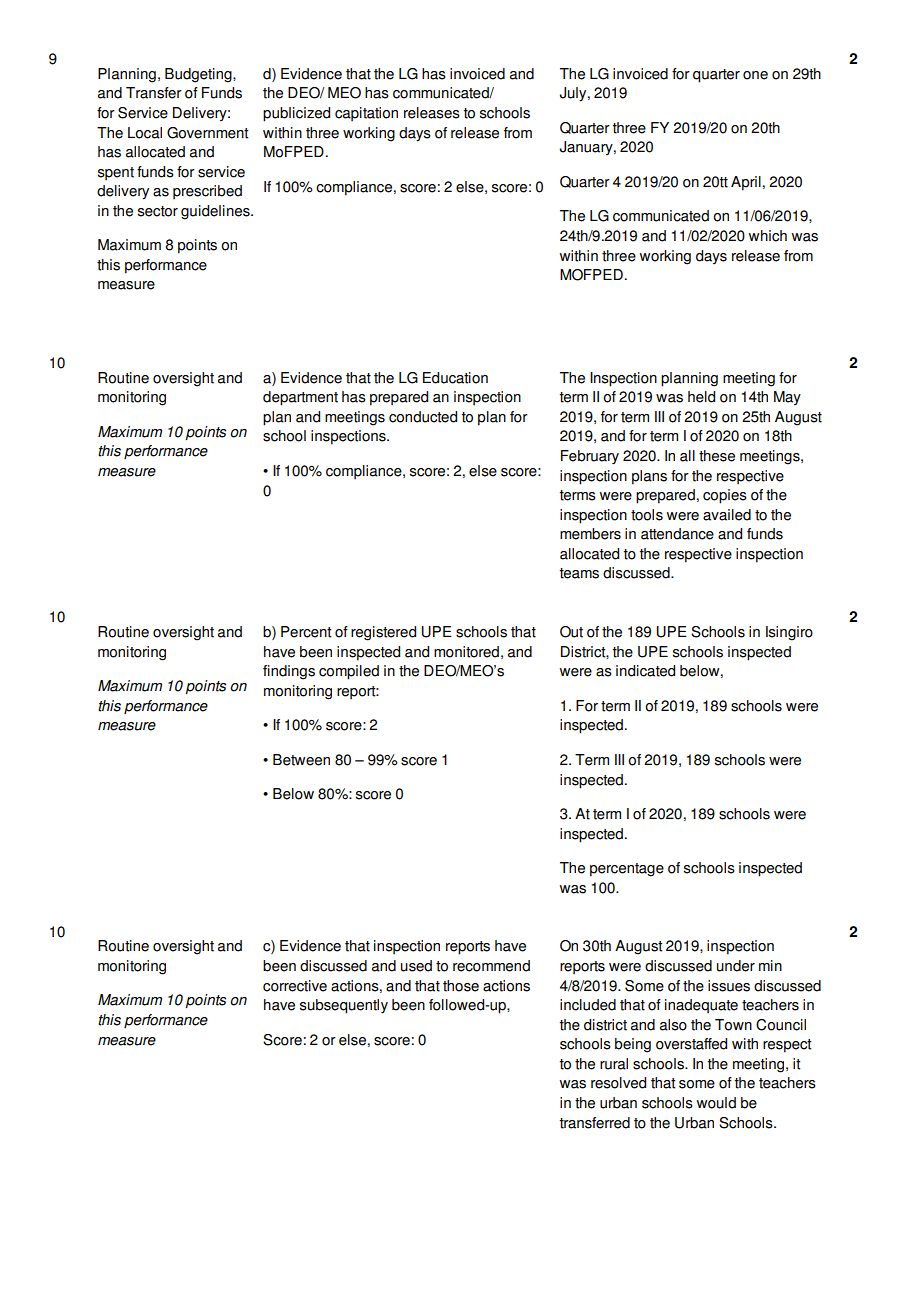 This screenshot has height=1308, width=924. I want to click on one, so click(755, 75).
